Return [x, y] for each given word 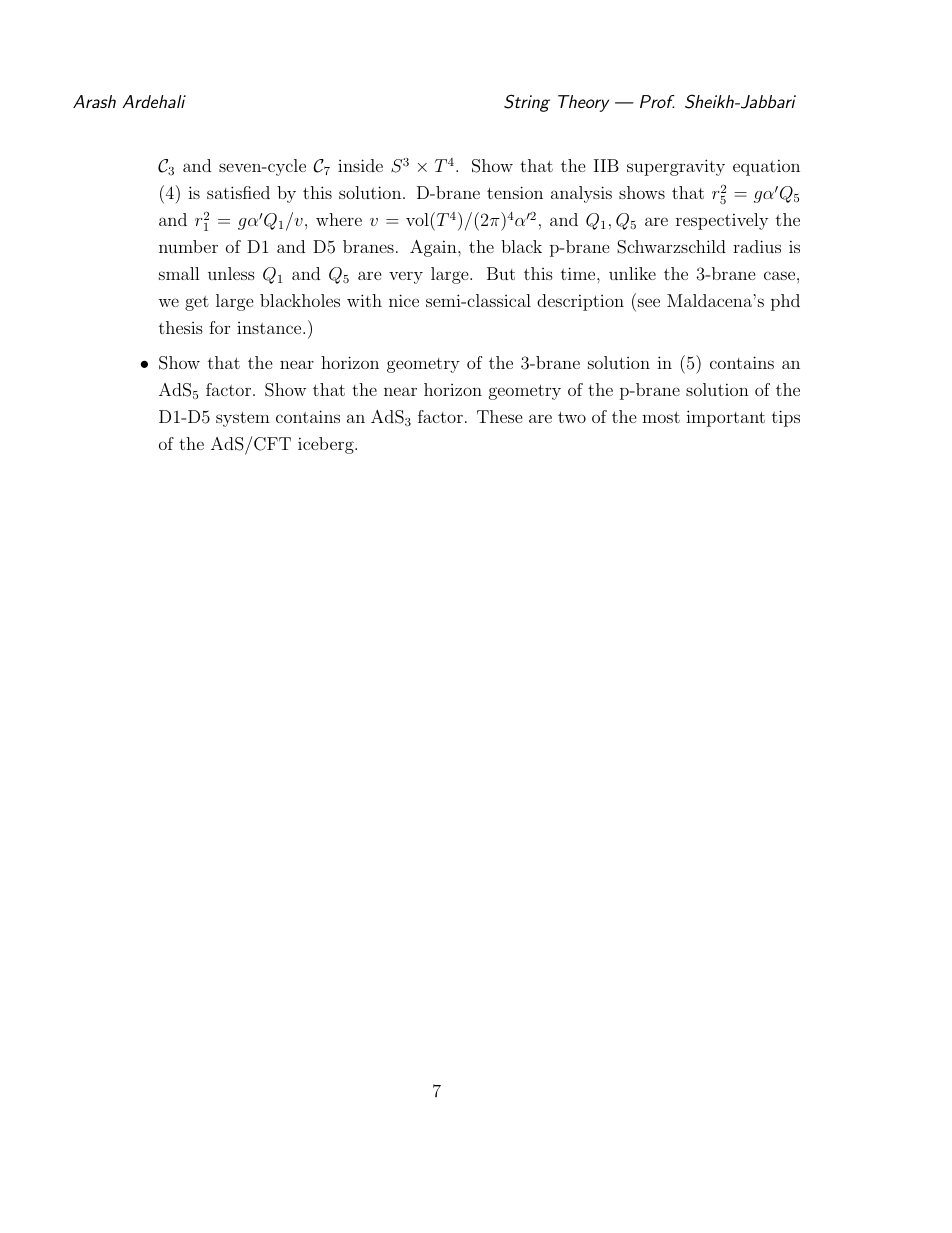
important [725, 418]
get [197, 303]
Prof [657, 101]
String [527, 103]
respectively [722, 221]
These [500, 416]
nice [404, 300]
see [649, 302]
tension [515, 192]
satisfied [238, 192]
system [243, 419]
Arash [94, 101]
